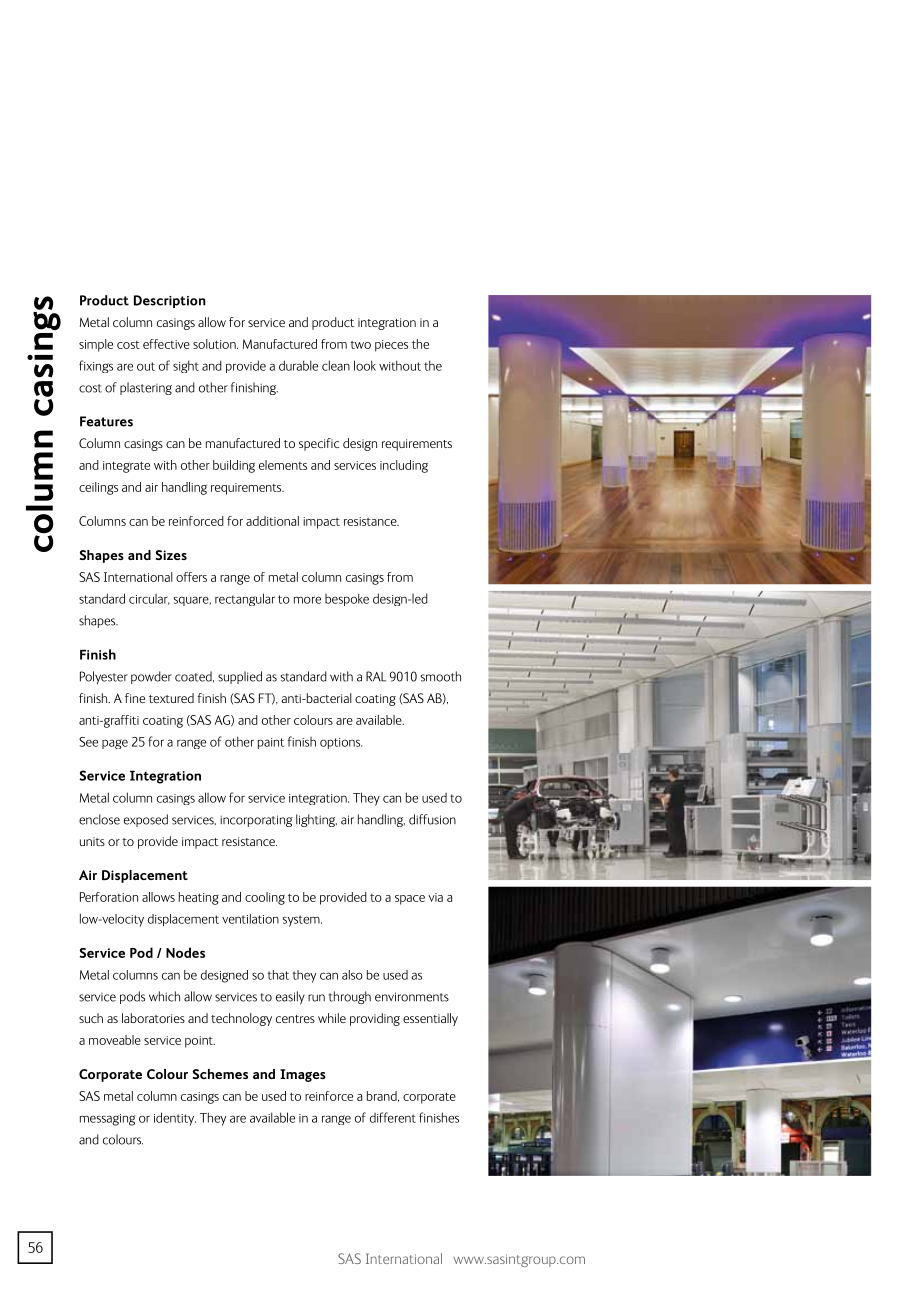 This screenshot has height=1308, width=924. What do you see at coordinates (391, 346) in the screenshot?
I see `pieces` at bounding box center [391, 346].
